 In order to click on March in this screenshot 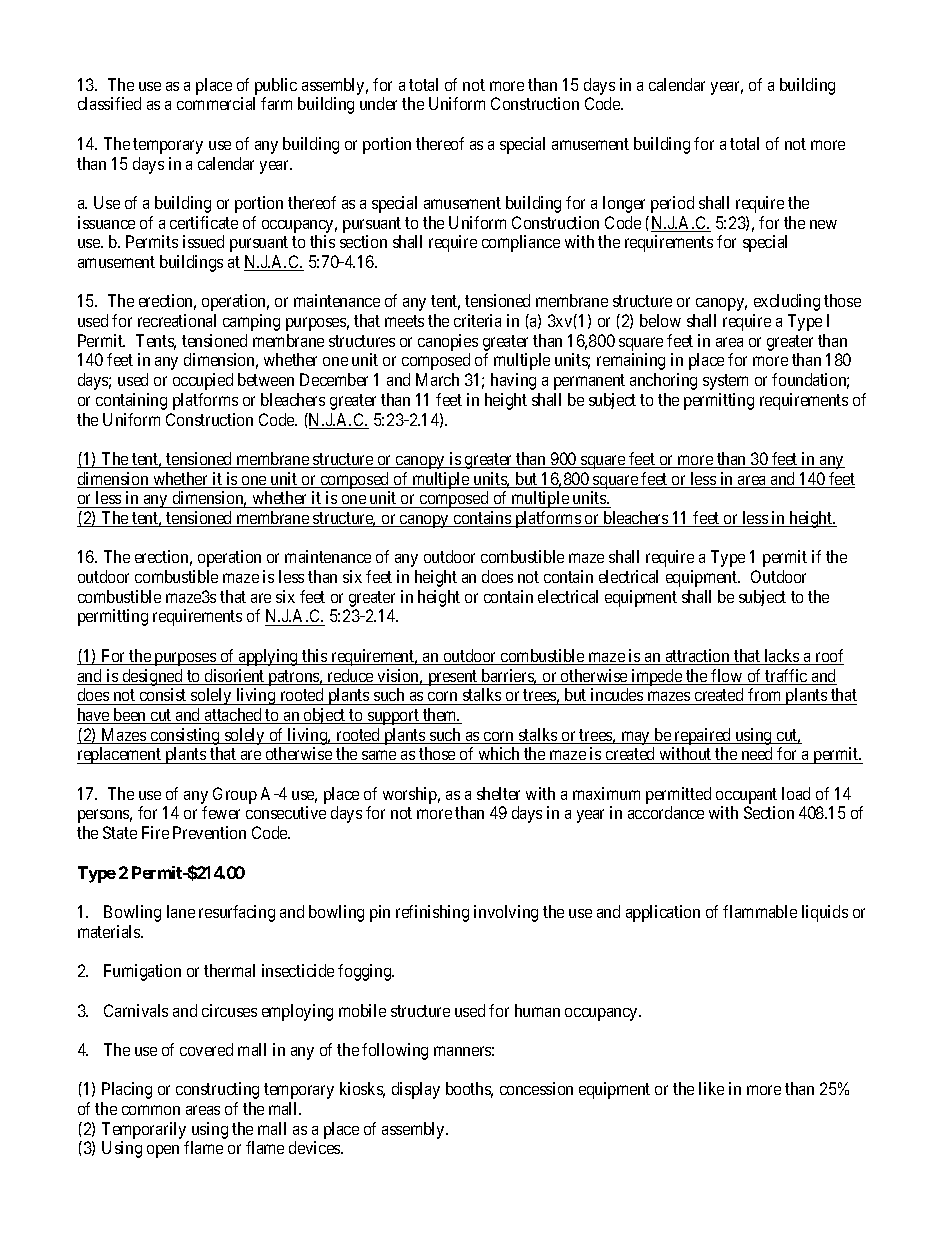, I will do `click(437, 379)`.
